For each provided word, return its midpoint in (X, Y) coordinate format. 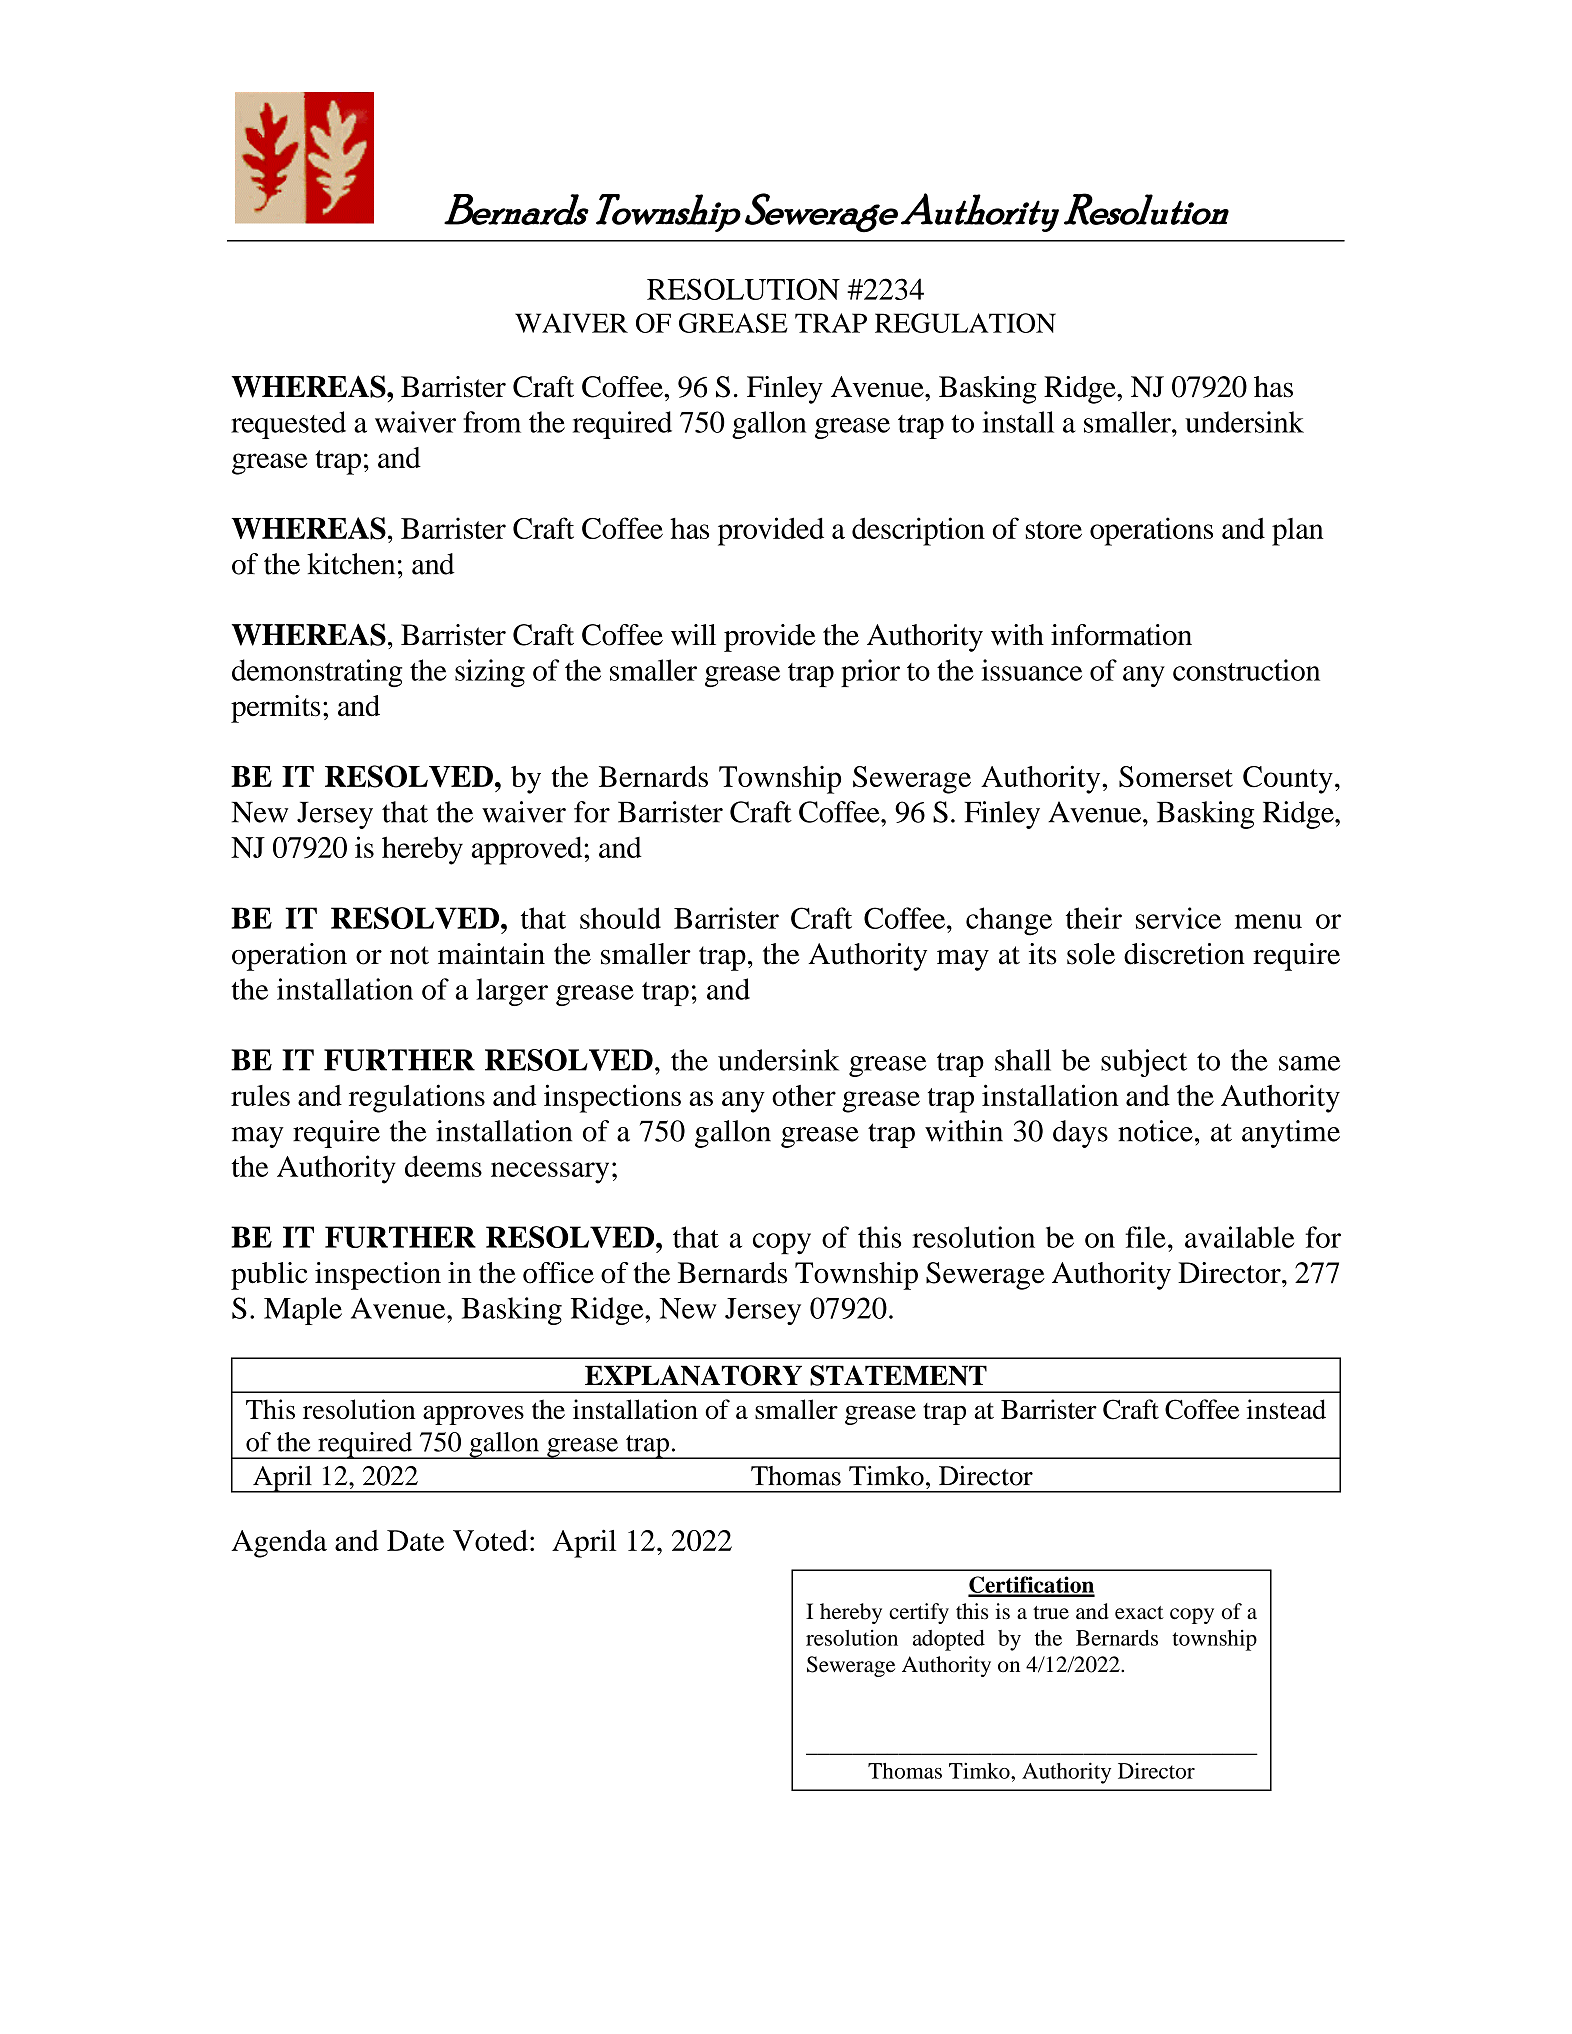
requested (288, 425)
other (804, 1095)
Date (415, 1540)
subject (1144, 1063)
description (918, 531)
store (1054, 530)
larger (512, 992)
